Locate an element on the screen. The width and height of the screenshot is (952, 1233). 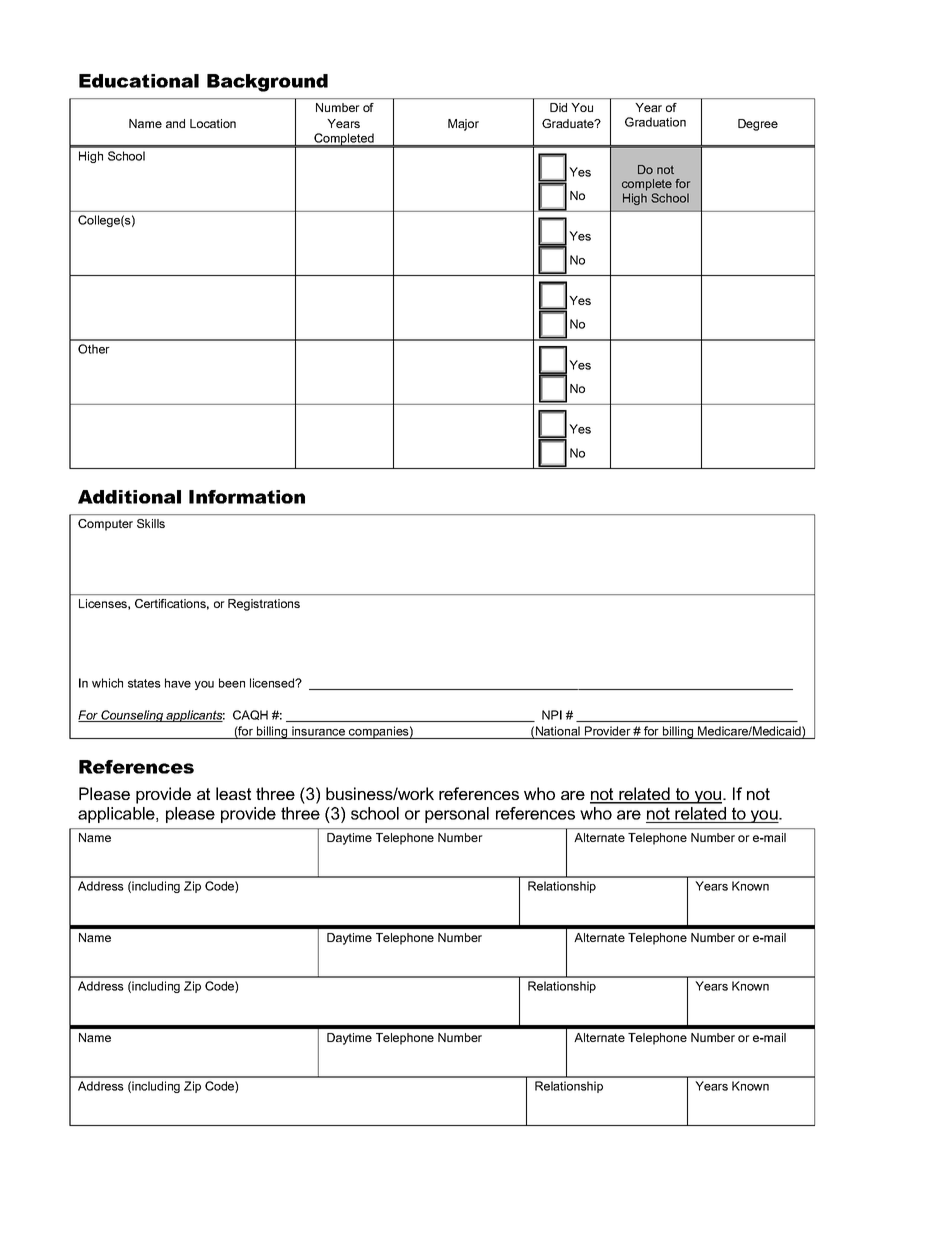
Additional is located at coordinates (129, 497).
